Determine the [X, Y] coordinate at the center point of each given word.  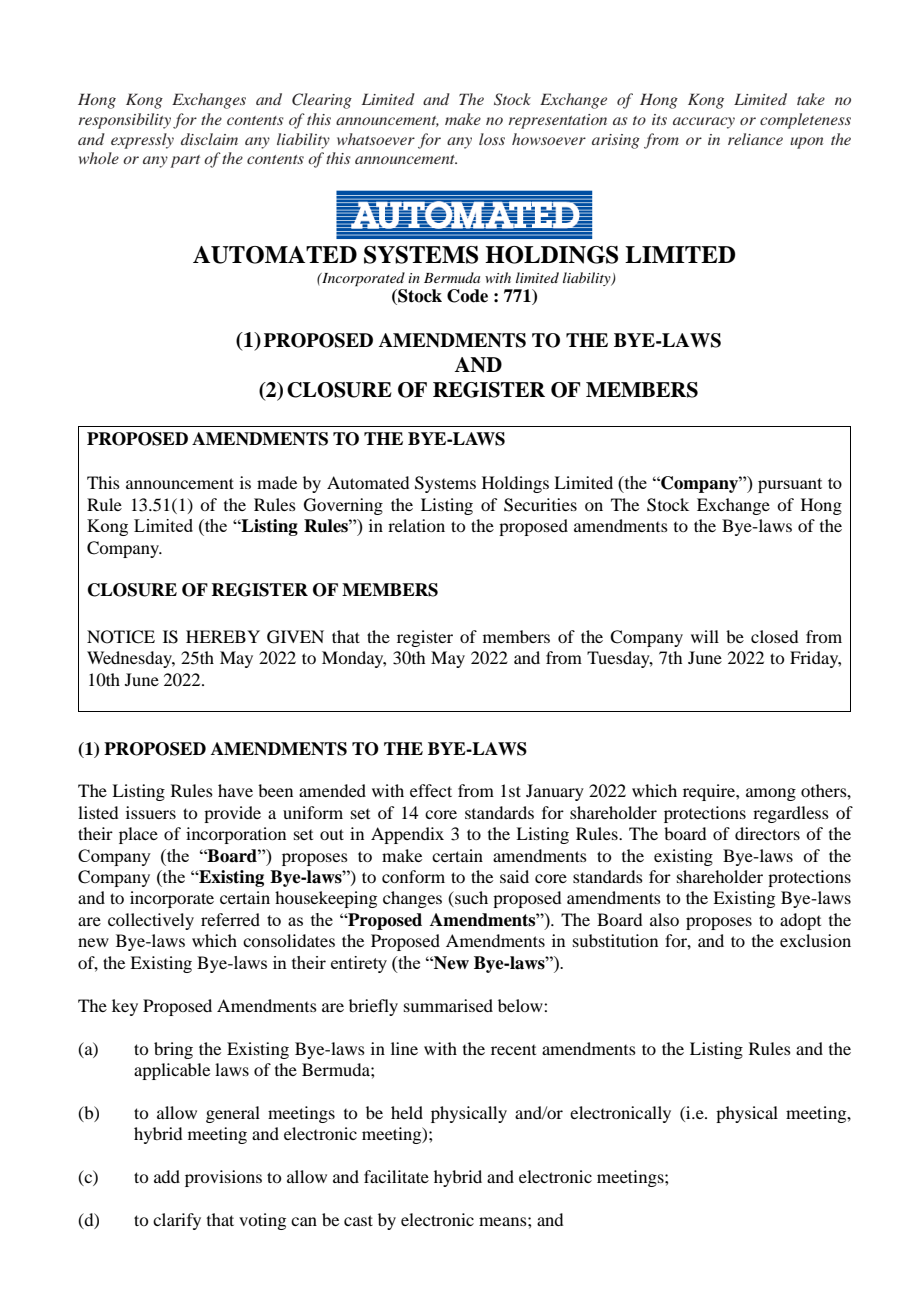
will [705, 636]
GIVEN [295, 637]
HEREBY [223, 636]
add [167, 1176]
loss [492, 139]
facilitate [396, 1176]
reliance [755, 139]
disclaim [209, 139]
